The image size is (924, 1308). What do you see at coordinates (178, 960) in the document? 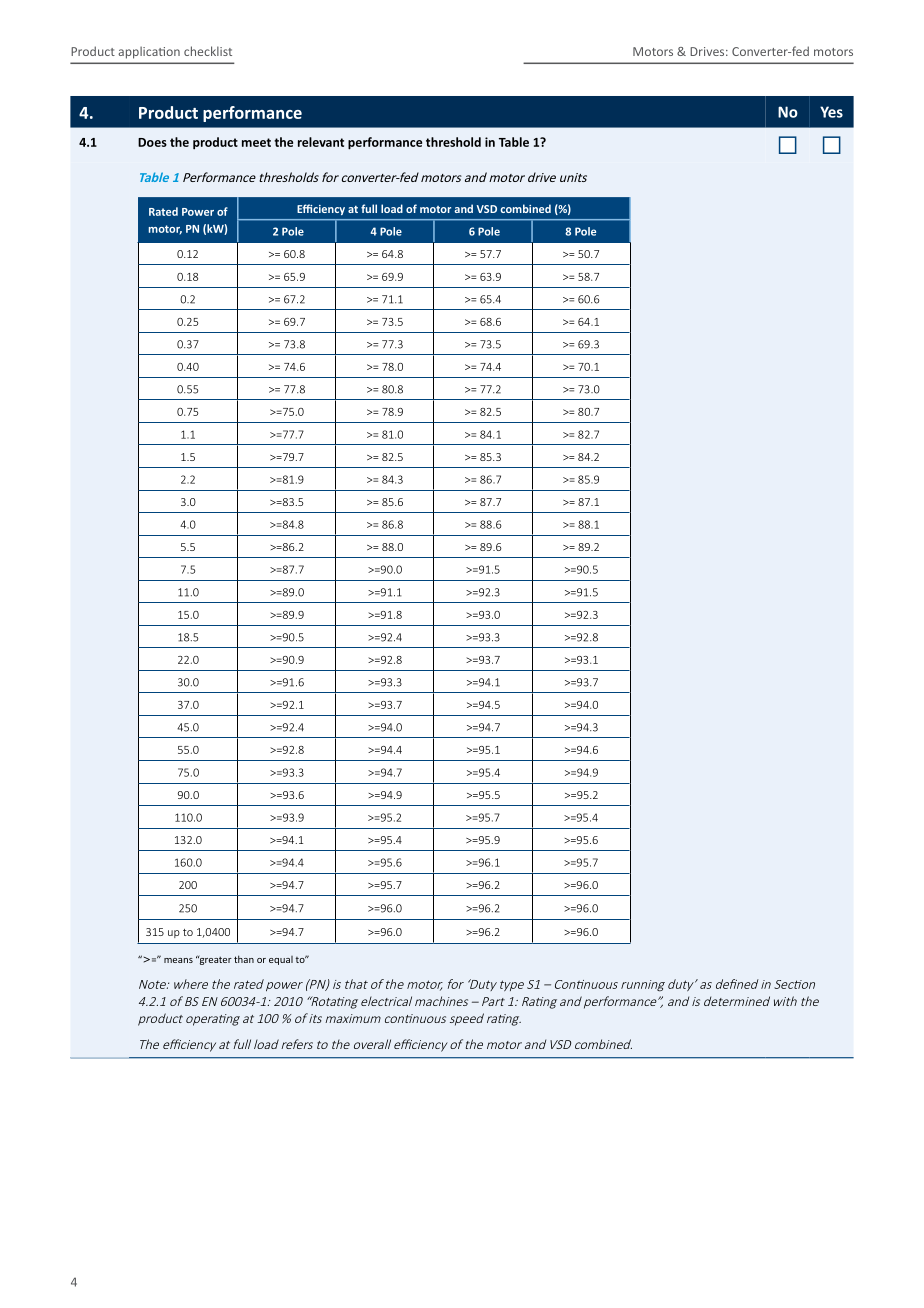
I see `means` at bounding box center [178, 960].
